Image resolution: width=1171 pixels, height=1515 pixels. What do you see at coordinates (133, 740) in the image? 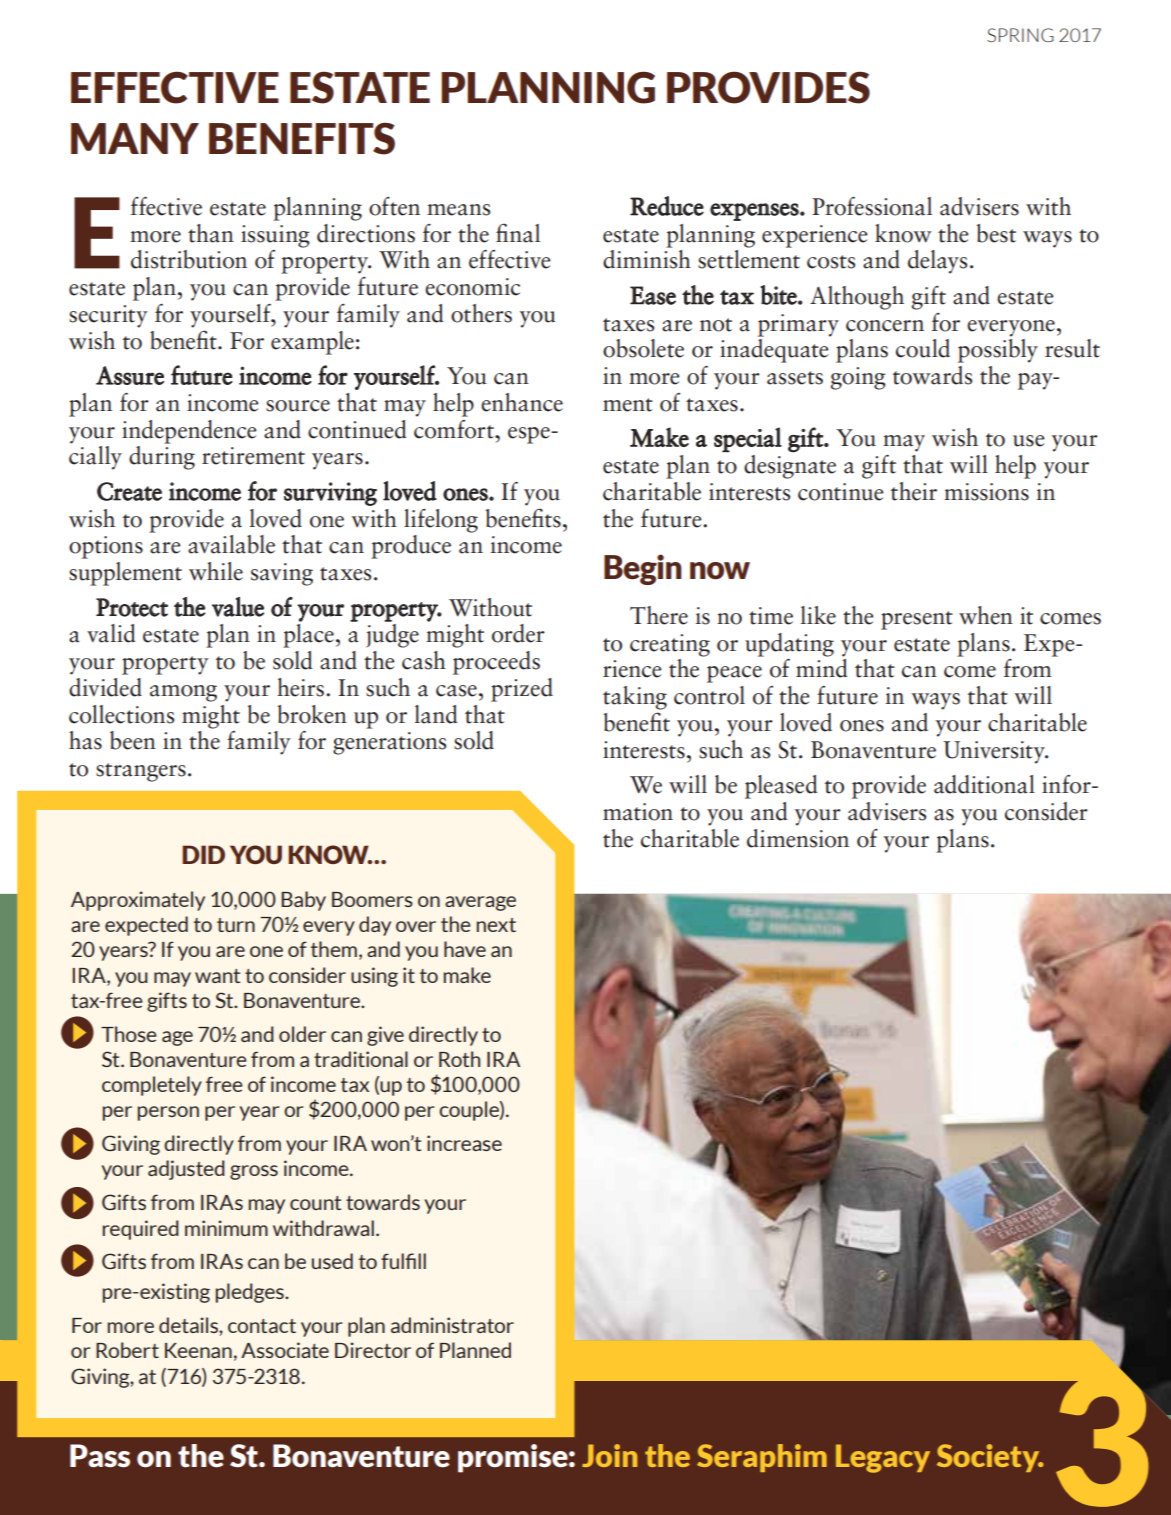
I see `been` at bounding box center [133, 740].
